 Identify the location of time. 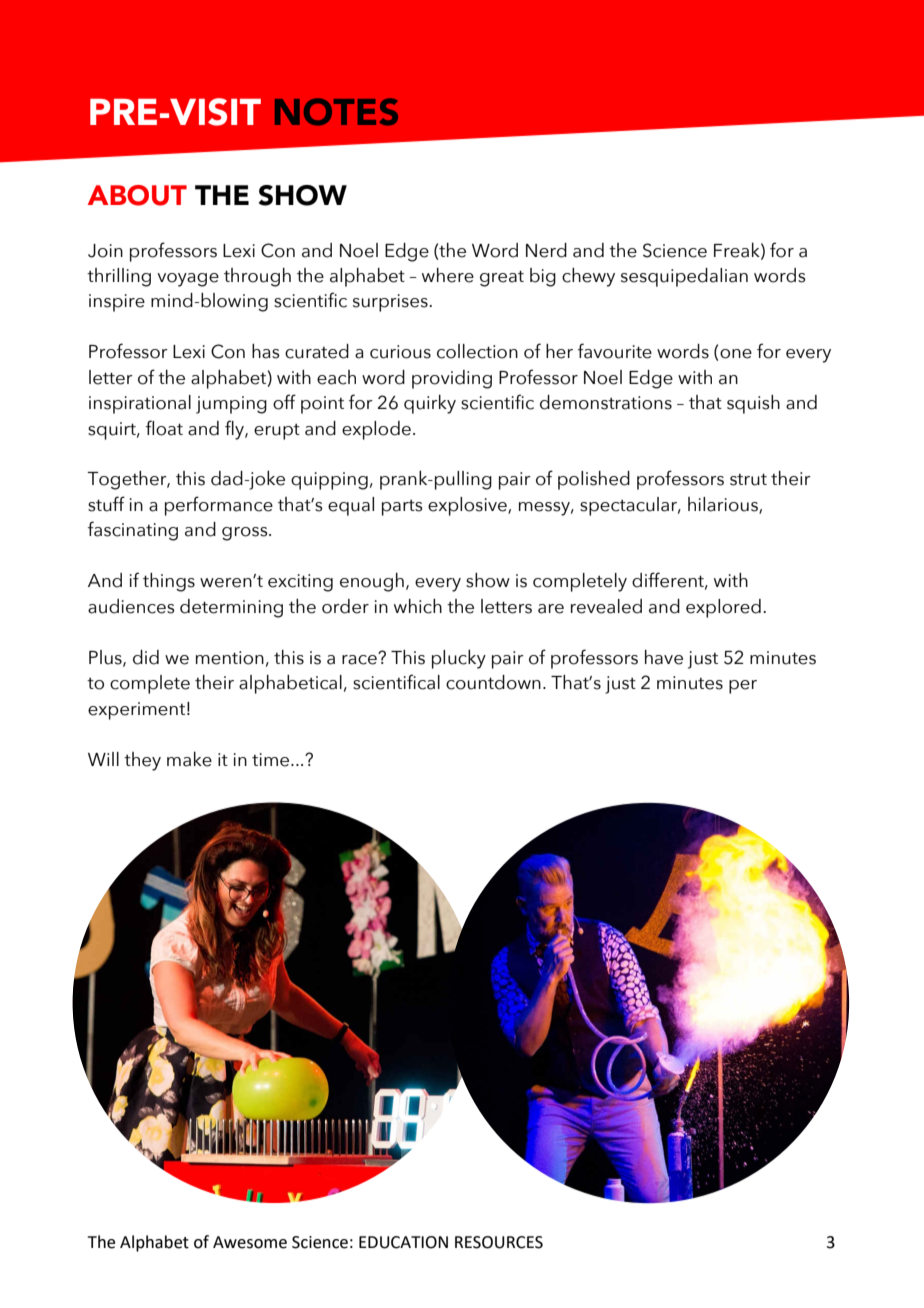
(272, 760).
